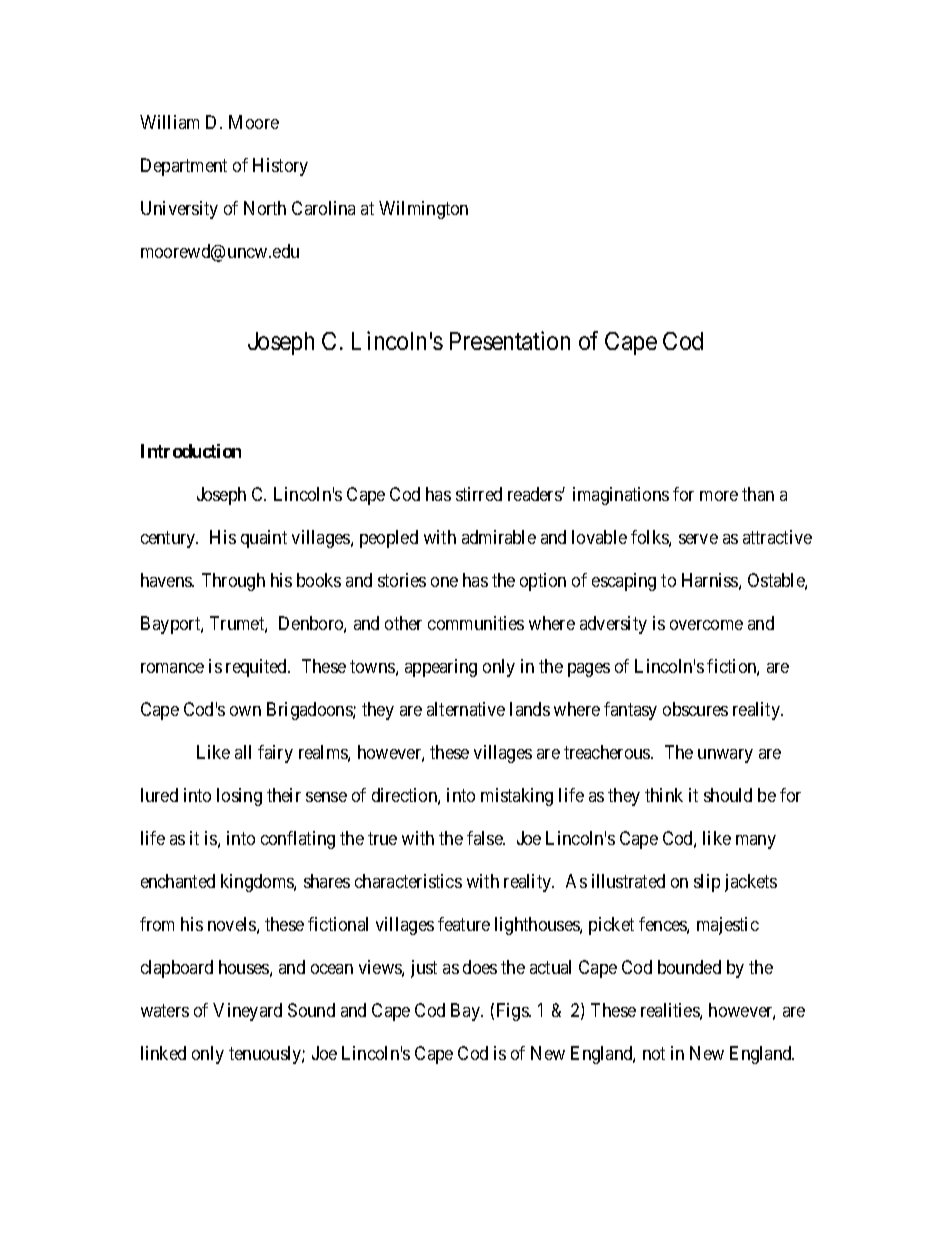 This document has width=952, height=1233. What do you see at coordinates (444, 582) in the document?
I see `one` at bounding box center [444, 582].
